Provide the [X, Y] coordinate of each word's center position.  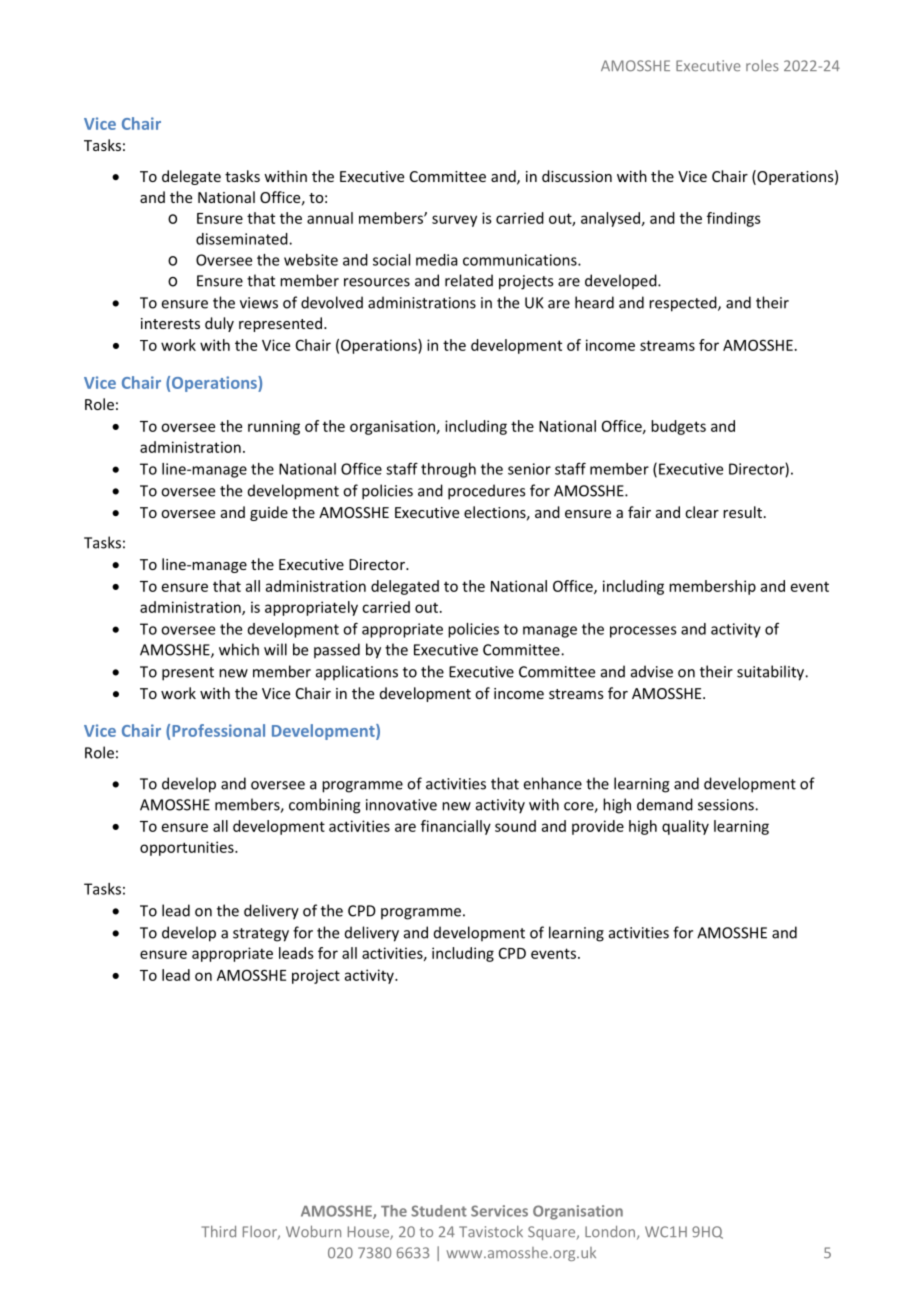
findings [734, 219]
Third [219, 1231]
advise [652, 671]
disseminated [243, 239]
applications [357, 672]
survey [454, 221]
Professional [218, 730]
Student [439, 1211]
